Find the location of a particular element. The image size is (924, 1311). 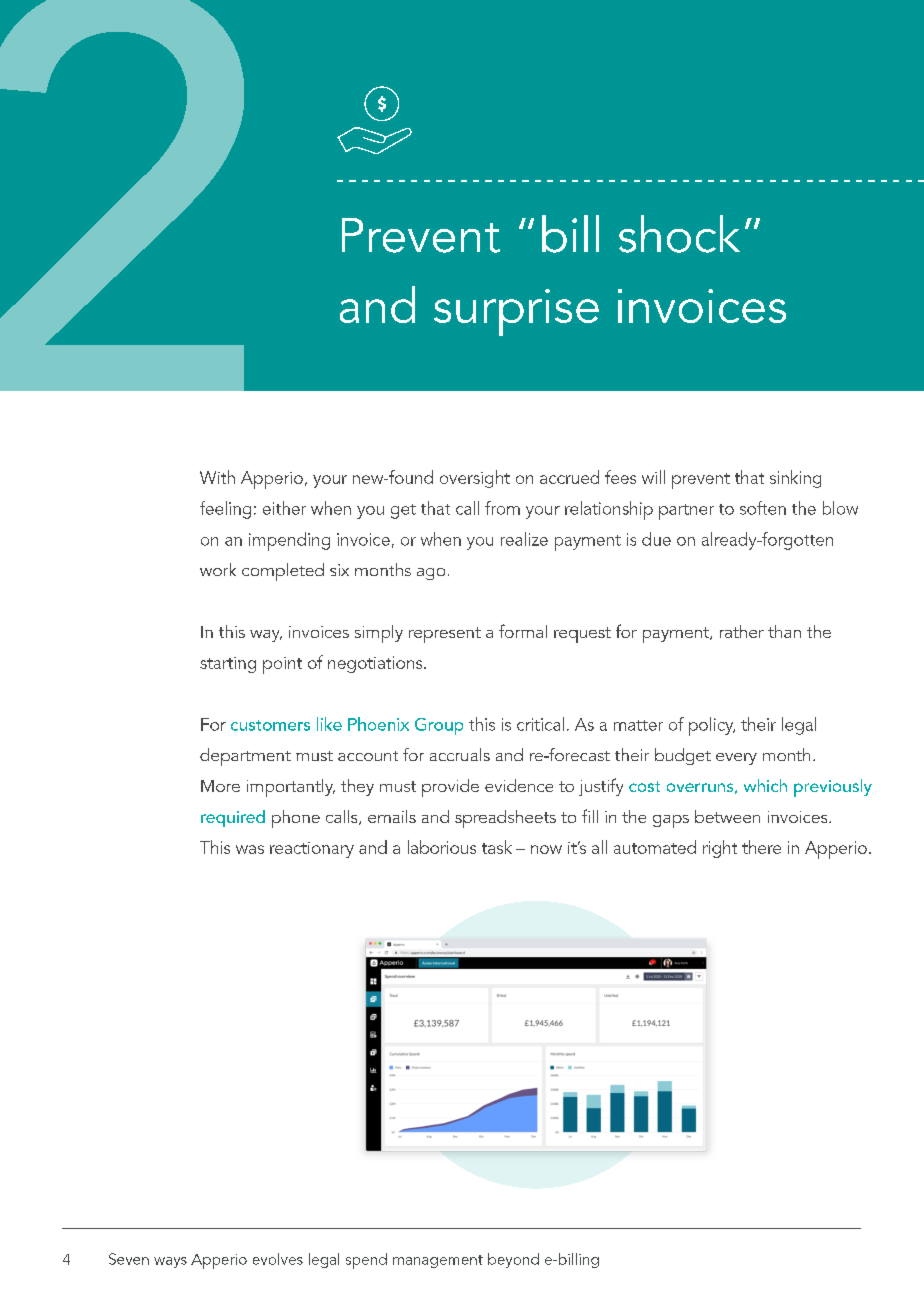

ways is located at coordinates (170, 1262).
